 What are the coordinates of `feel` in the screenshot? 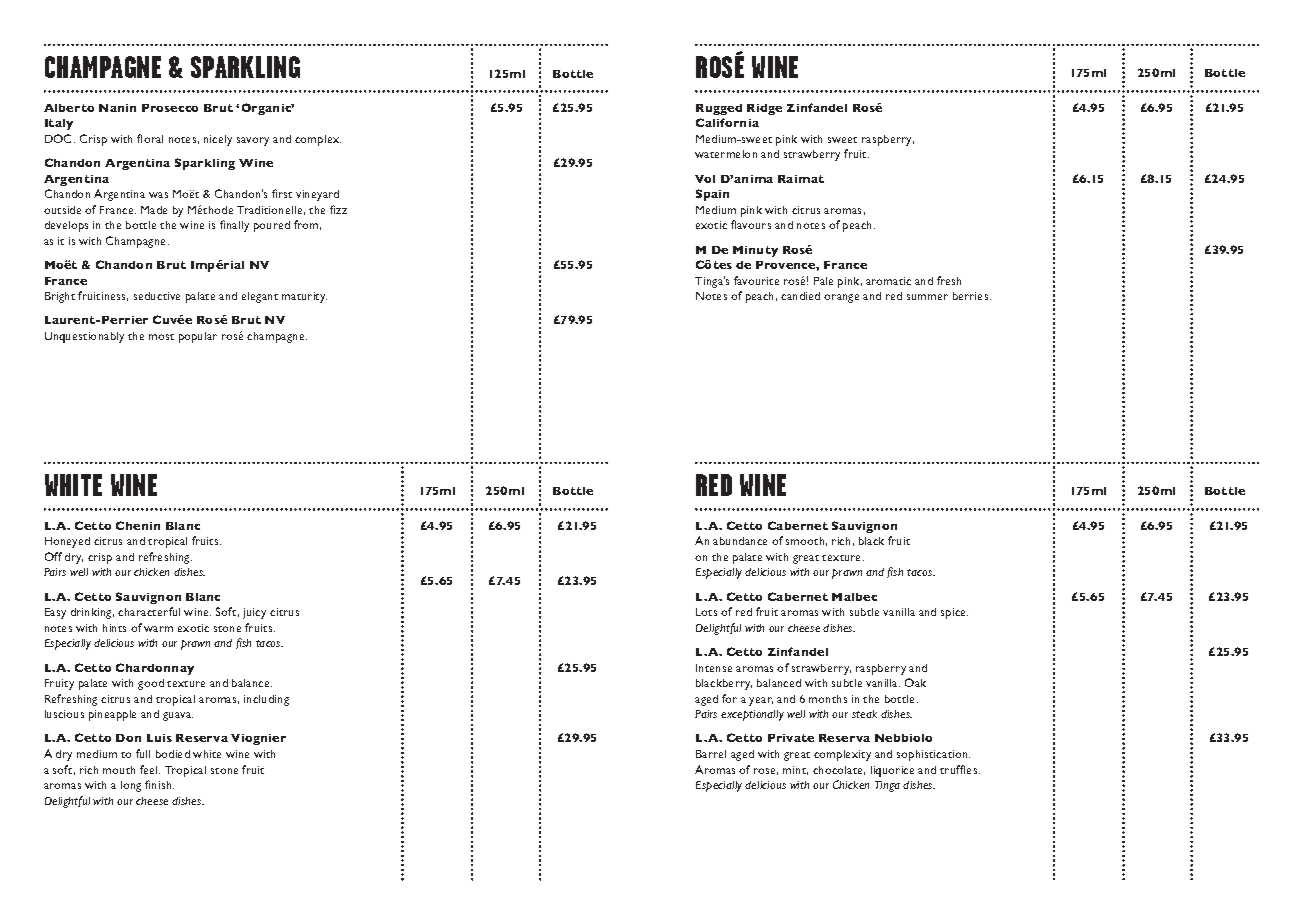 It's located at (150, 769).
